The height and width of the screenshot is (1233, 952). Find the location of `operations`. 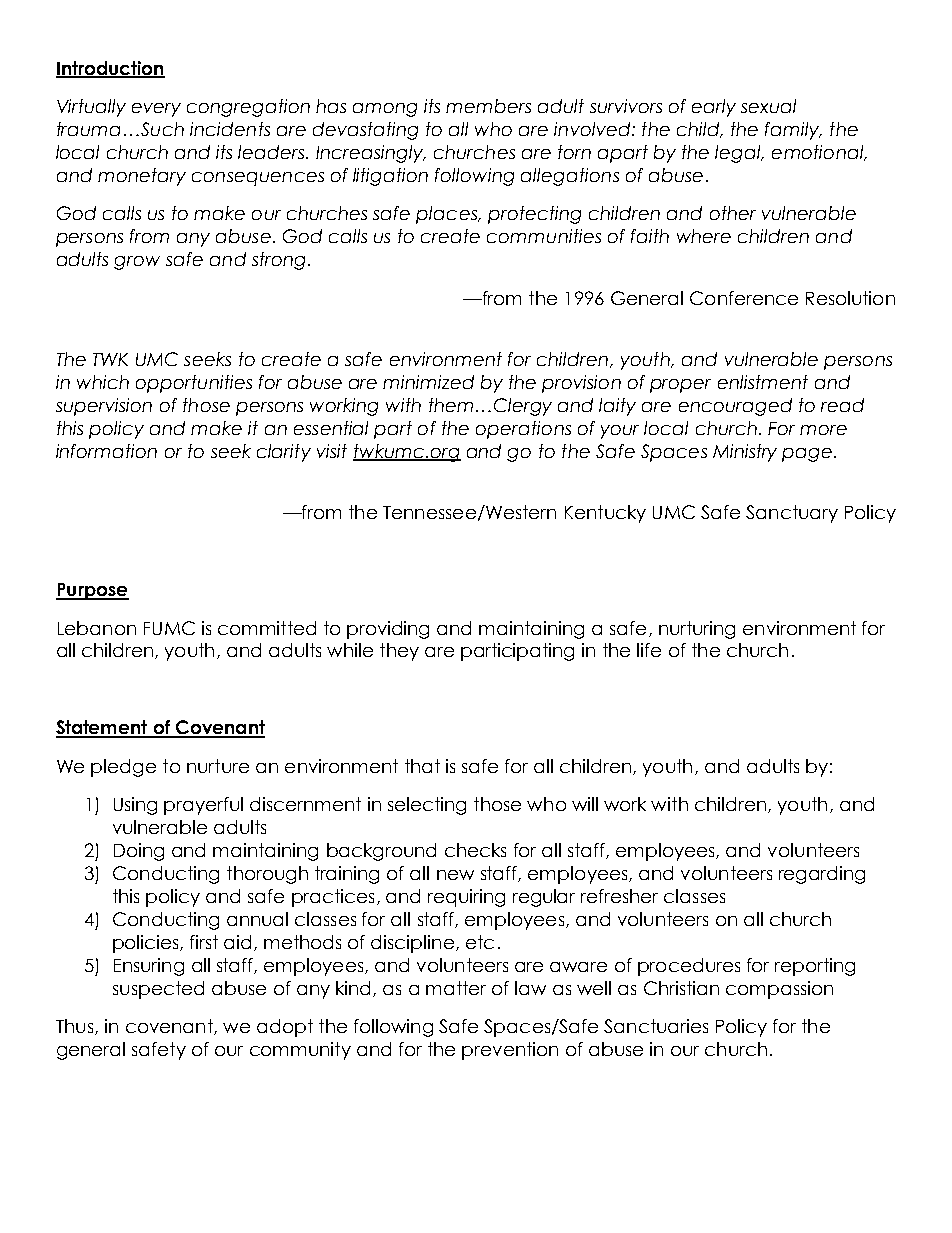

operations is located at coordinates (523, 430).
